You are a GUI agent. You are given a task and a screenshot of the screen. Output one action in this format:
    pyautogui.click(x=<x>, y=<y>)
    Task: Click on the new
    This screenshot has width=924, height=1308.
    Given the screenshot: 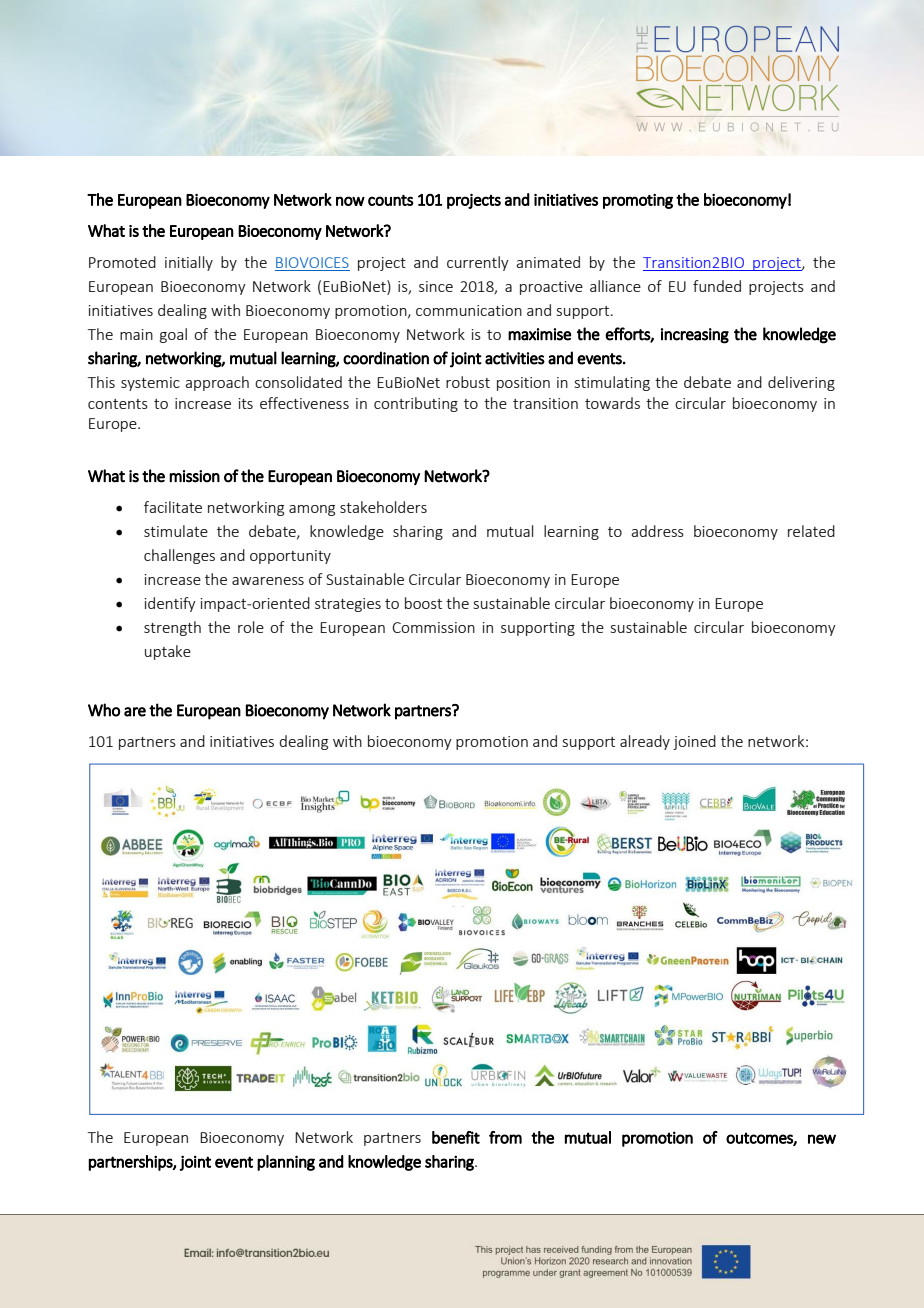 What is the action you would take?
    pyautogui.click(x=822, y=1139)
